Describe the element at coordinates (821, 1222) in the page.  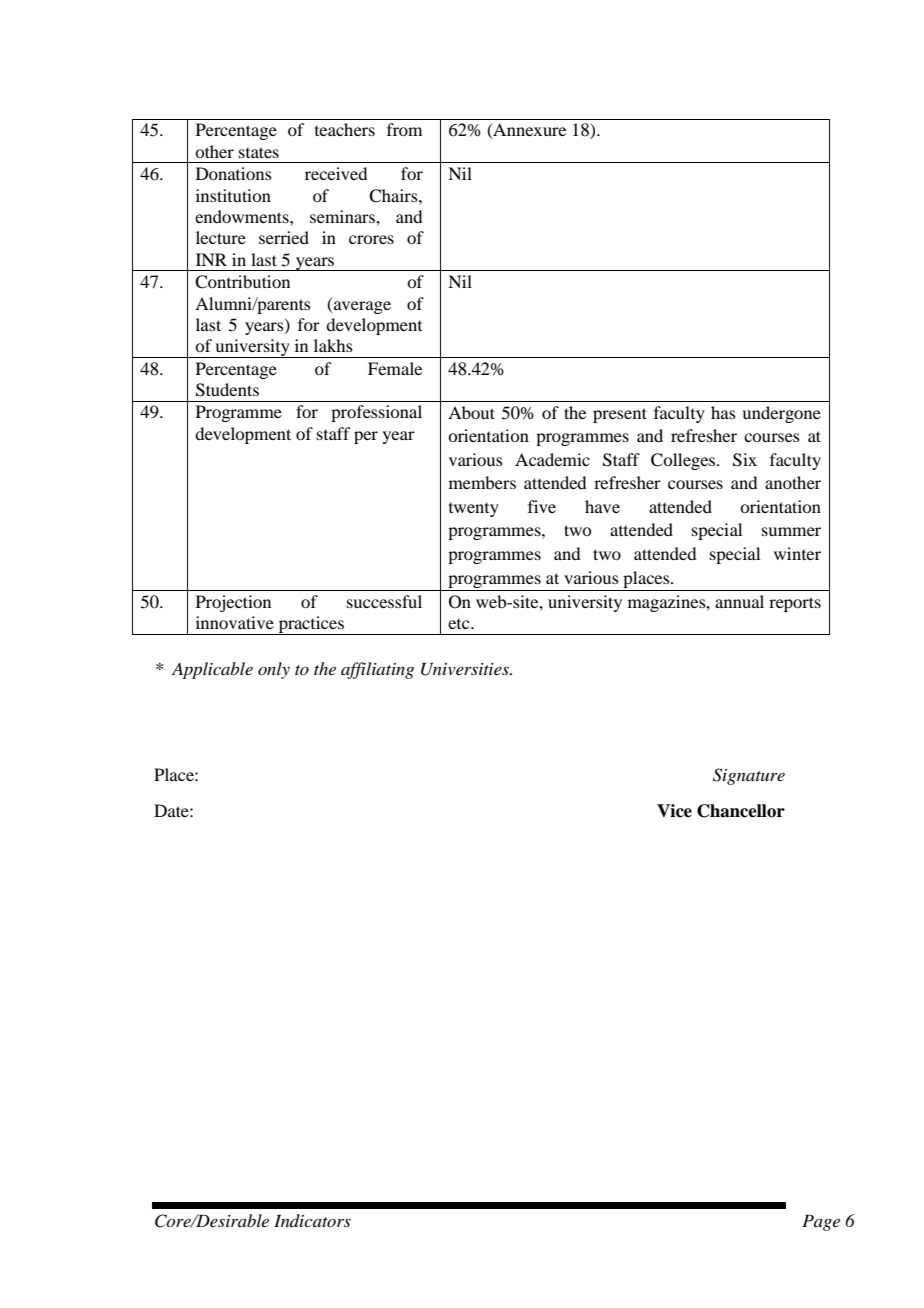
I see `Page` at that location.
